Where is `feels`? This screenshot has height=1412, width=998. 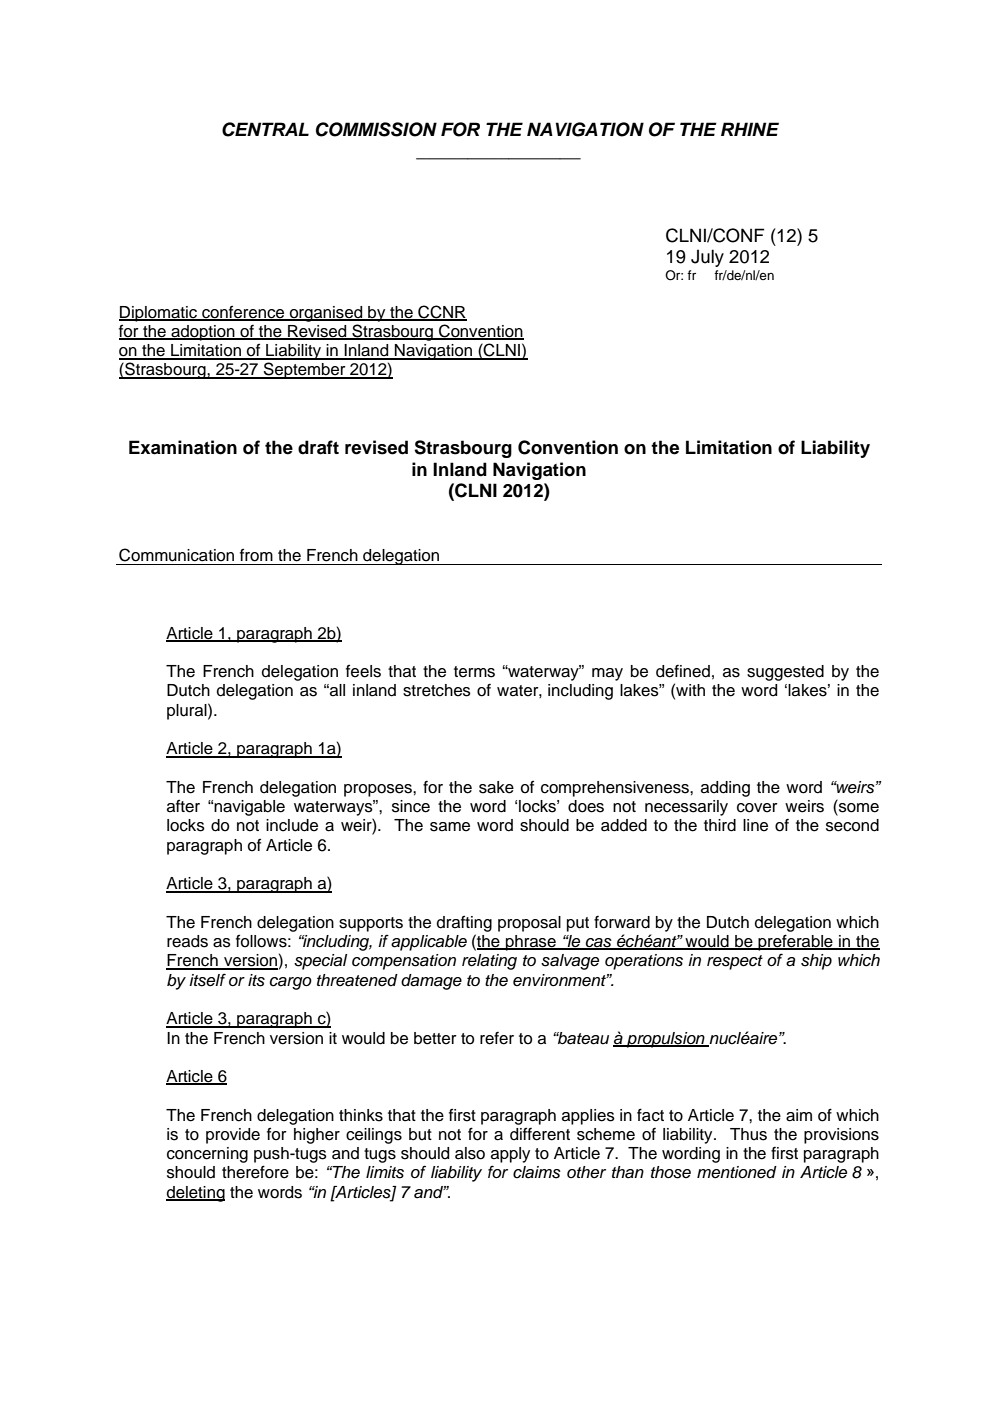 feels is located at coordinates (363, 671).
